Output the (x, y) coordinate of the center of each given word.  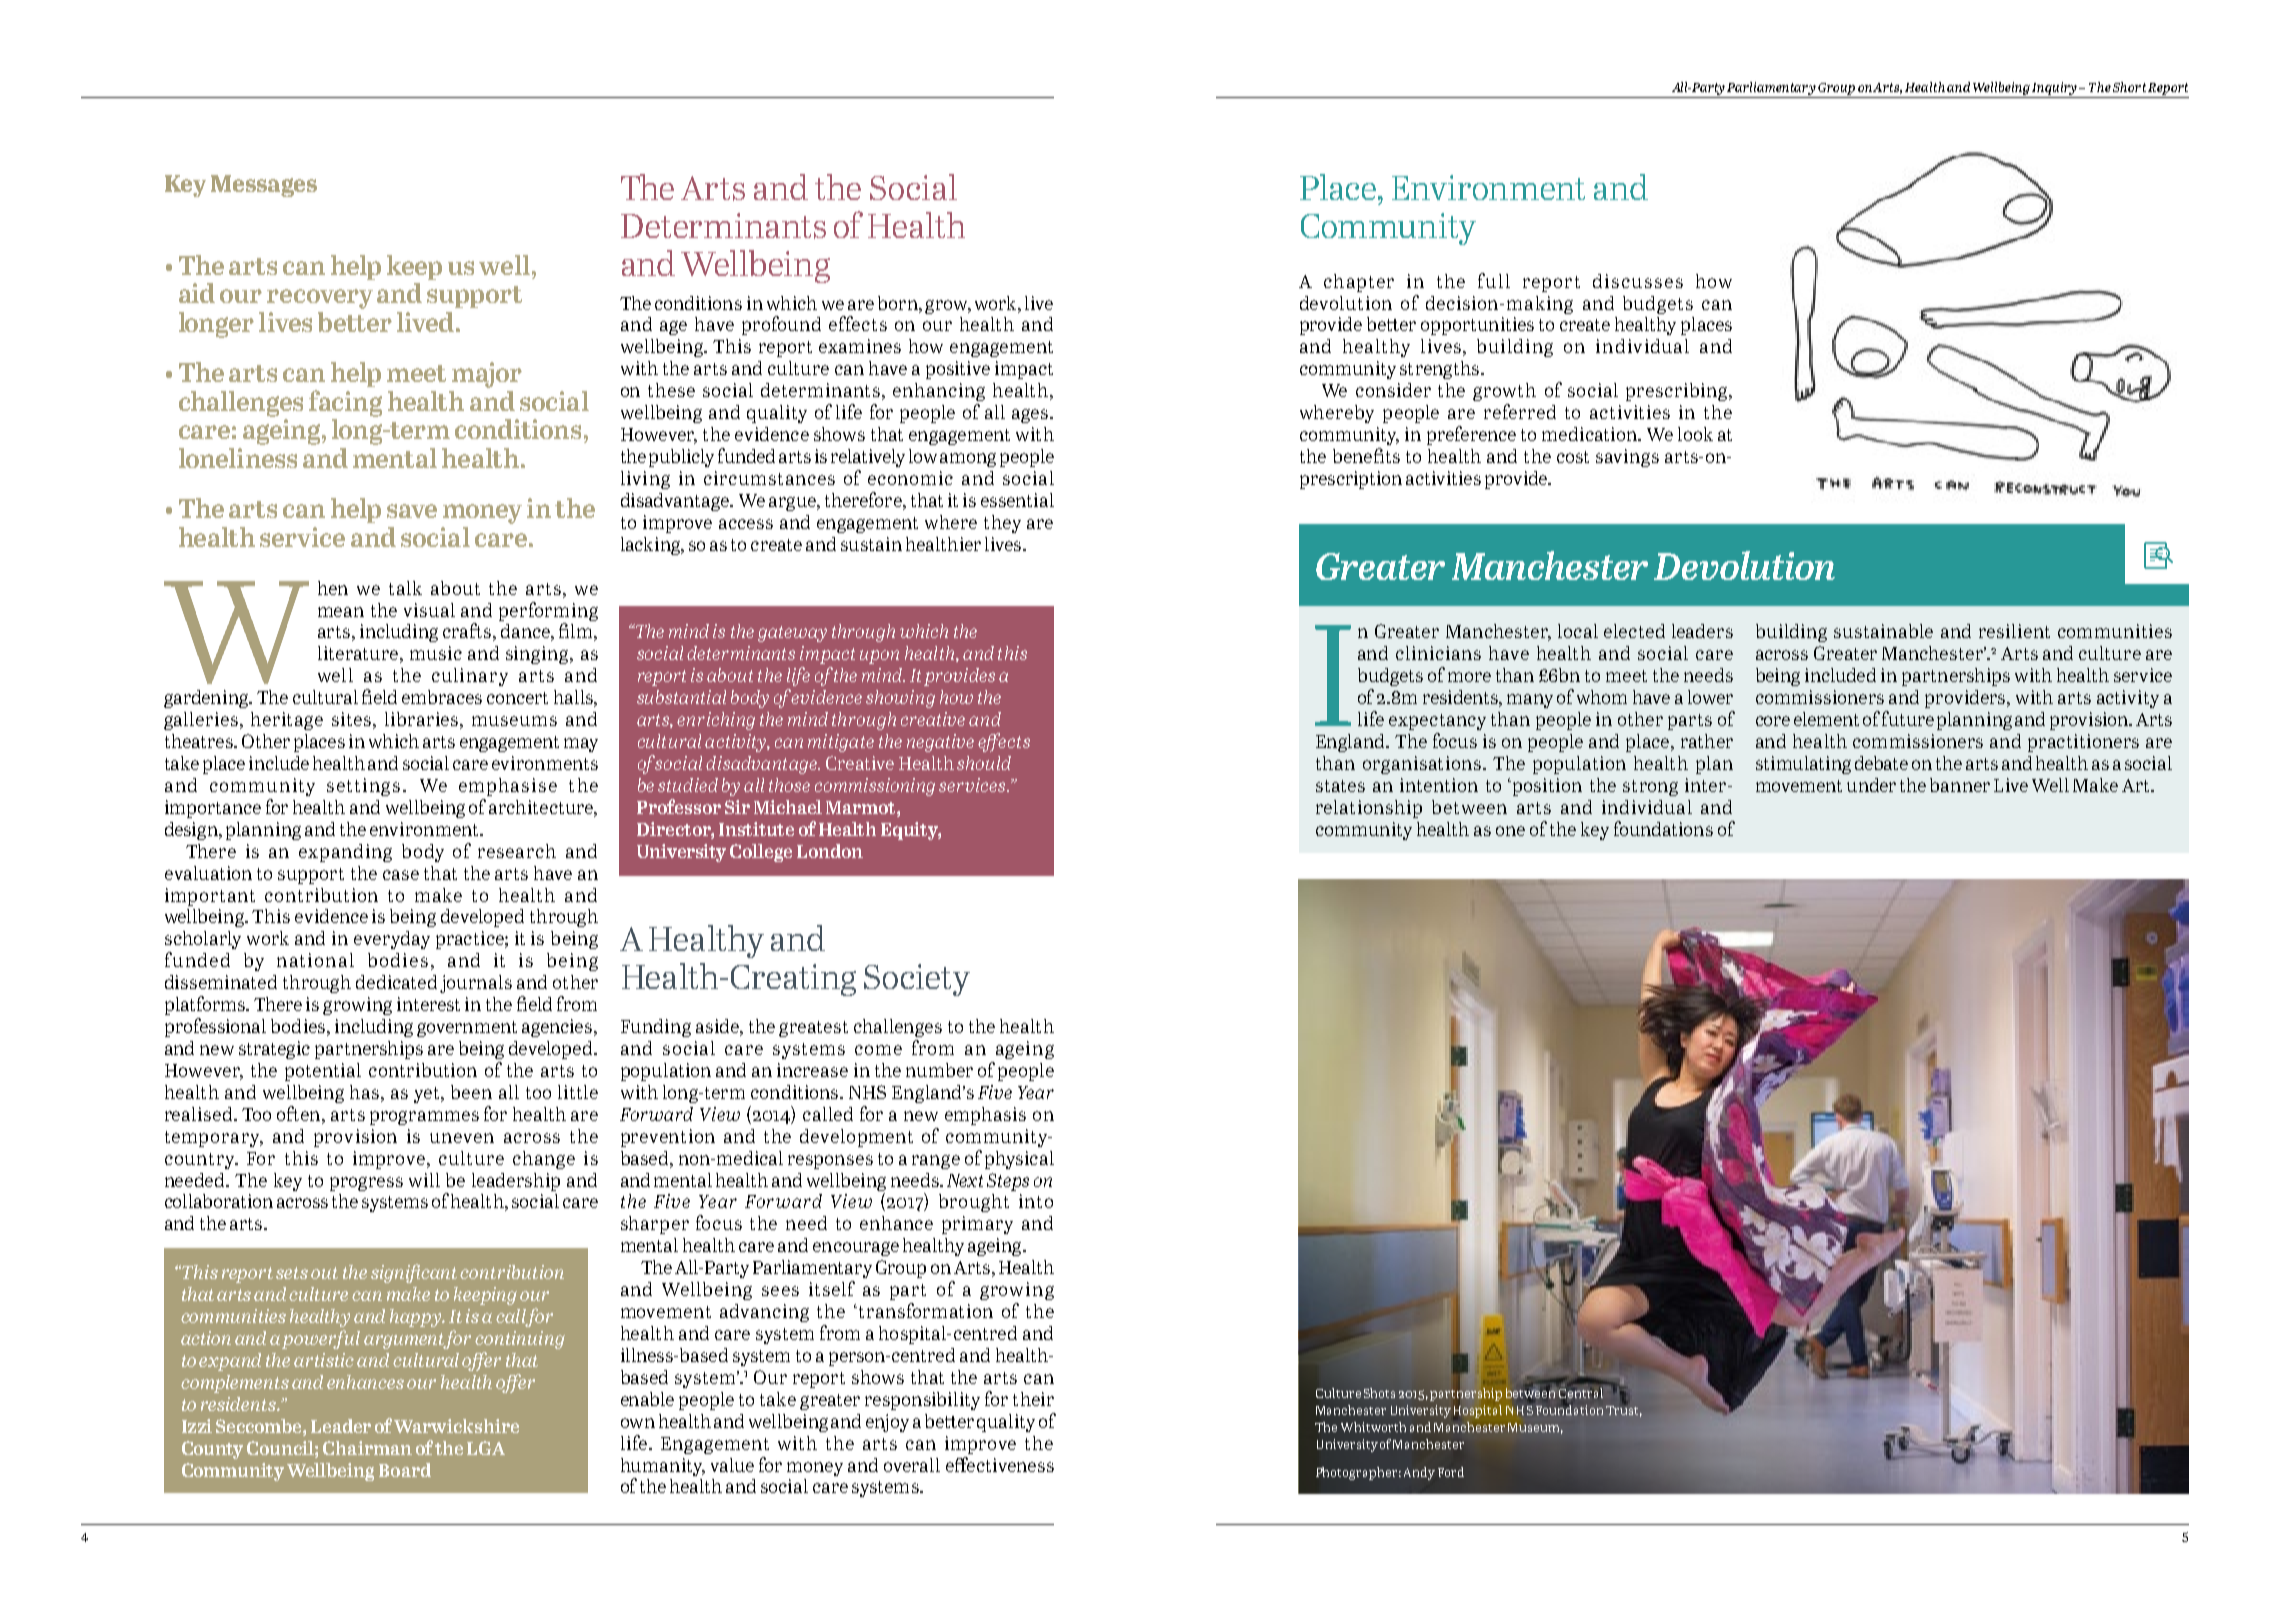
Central (1581, 1394)
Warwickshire (456, 1426)
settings (363, 787)
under (1871, 785)
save (412, 511)
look (1695, 434)
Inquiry (2056, 88)
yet (428, 1095)
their (1033, 1399)
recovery (320, 299)
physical (1019, 1160)
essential (1017, 500)
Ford (1451, 1472)
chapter (1359, 283)
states (1340, 786)
